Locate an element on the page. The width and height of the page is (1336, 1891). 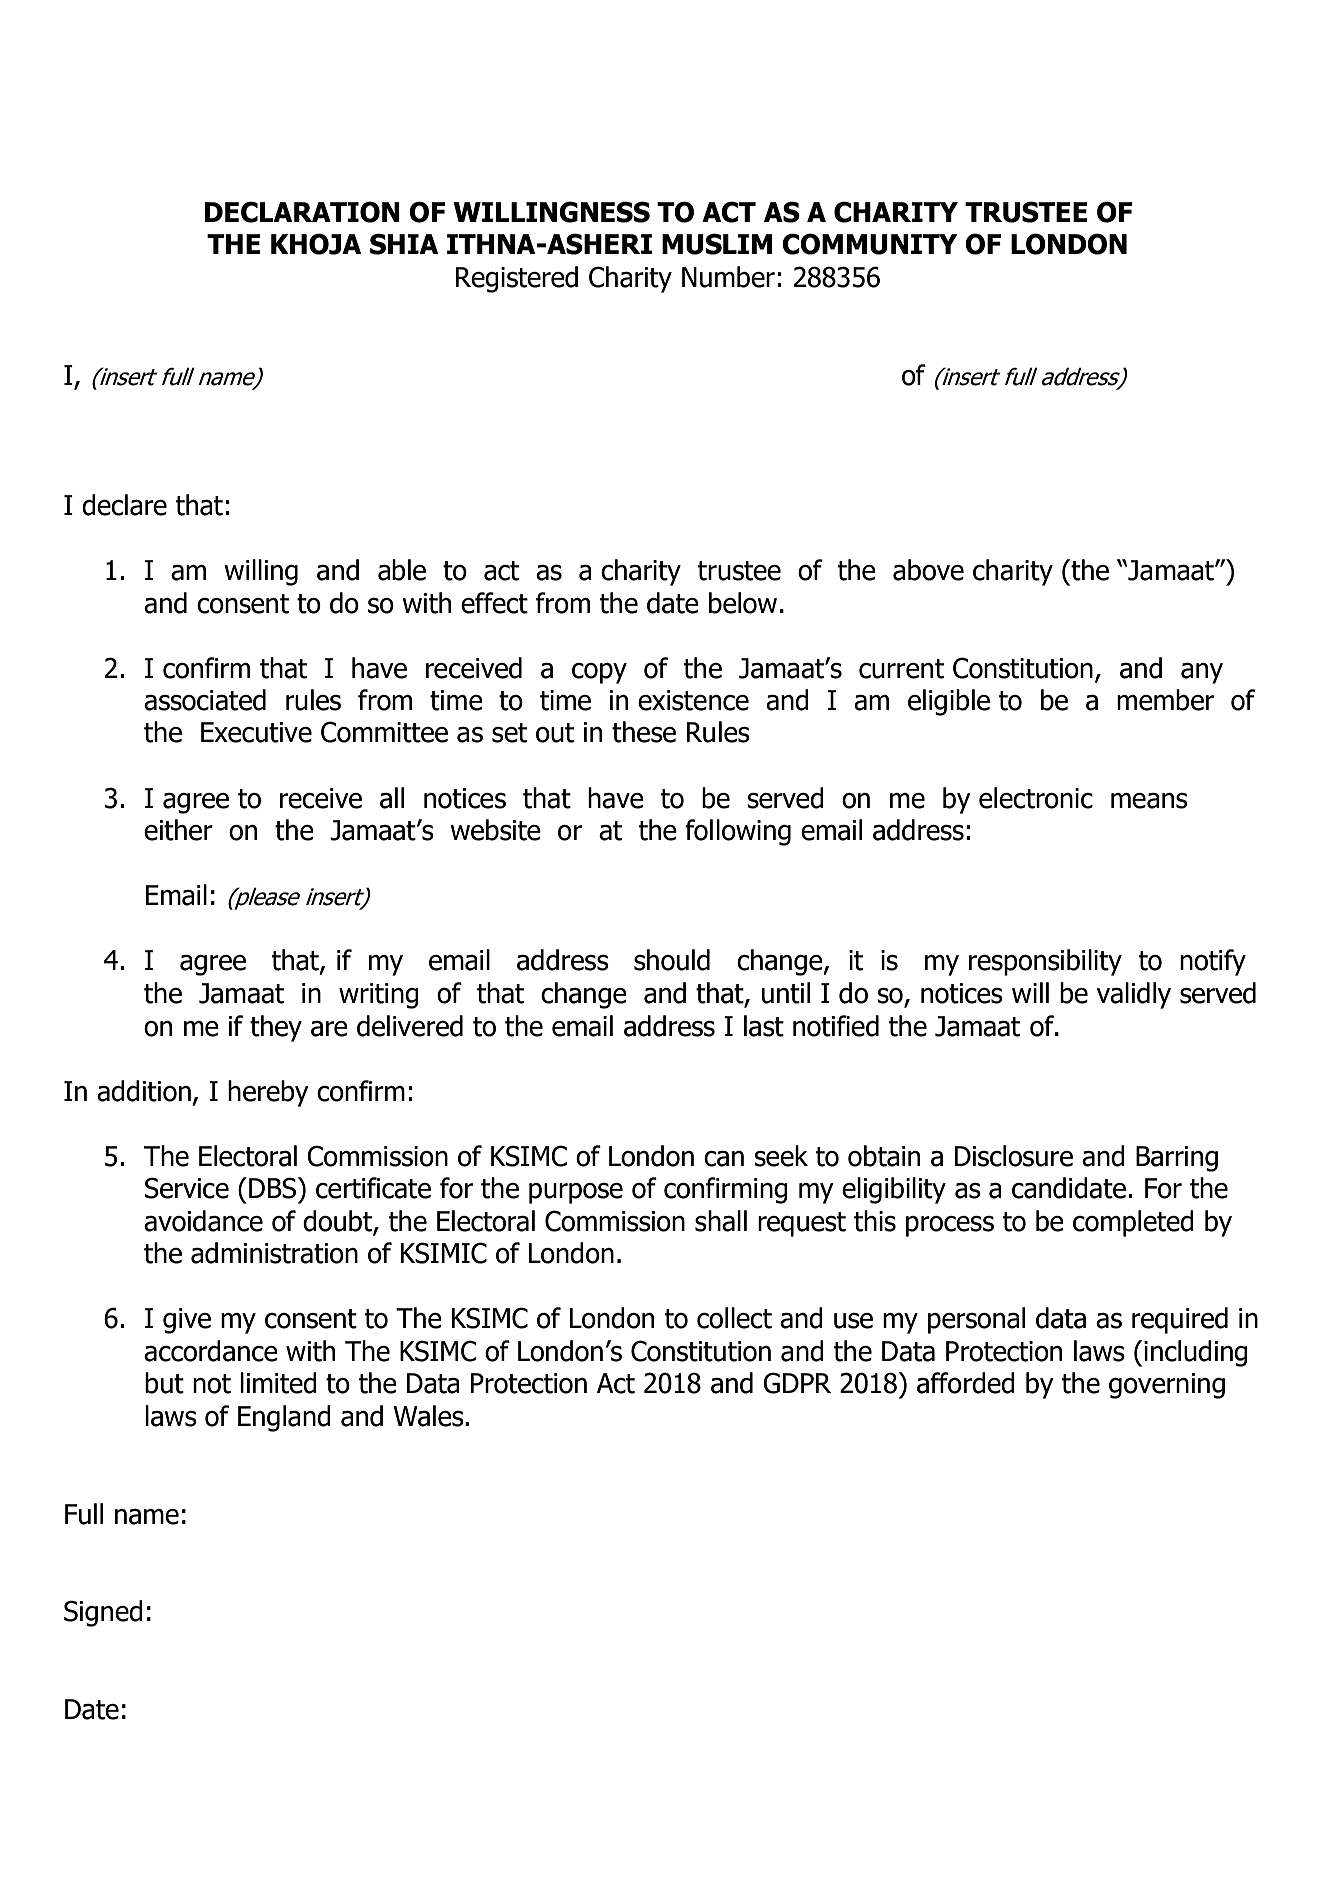
should is located at coordinates (672, 960).
